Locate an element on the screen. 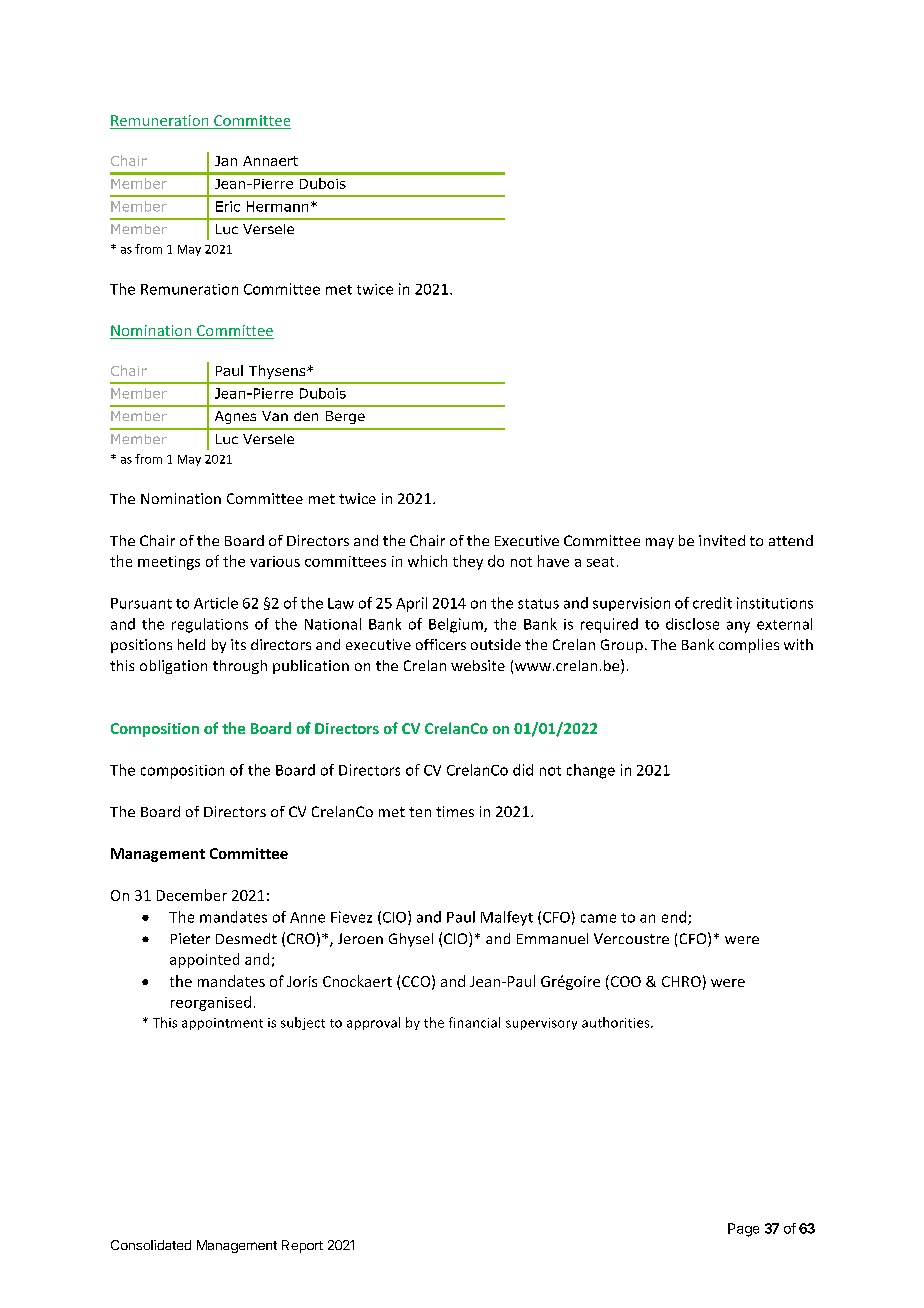 Image resolution: width=924 pixels, height=1308 pixels. they is located at coordinates (468, 562).
